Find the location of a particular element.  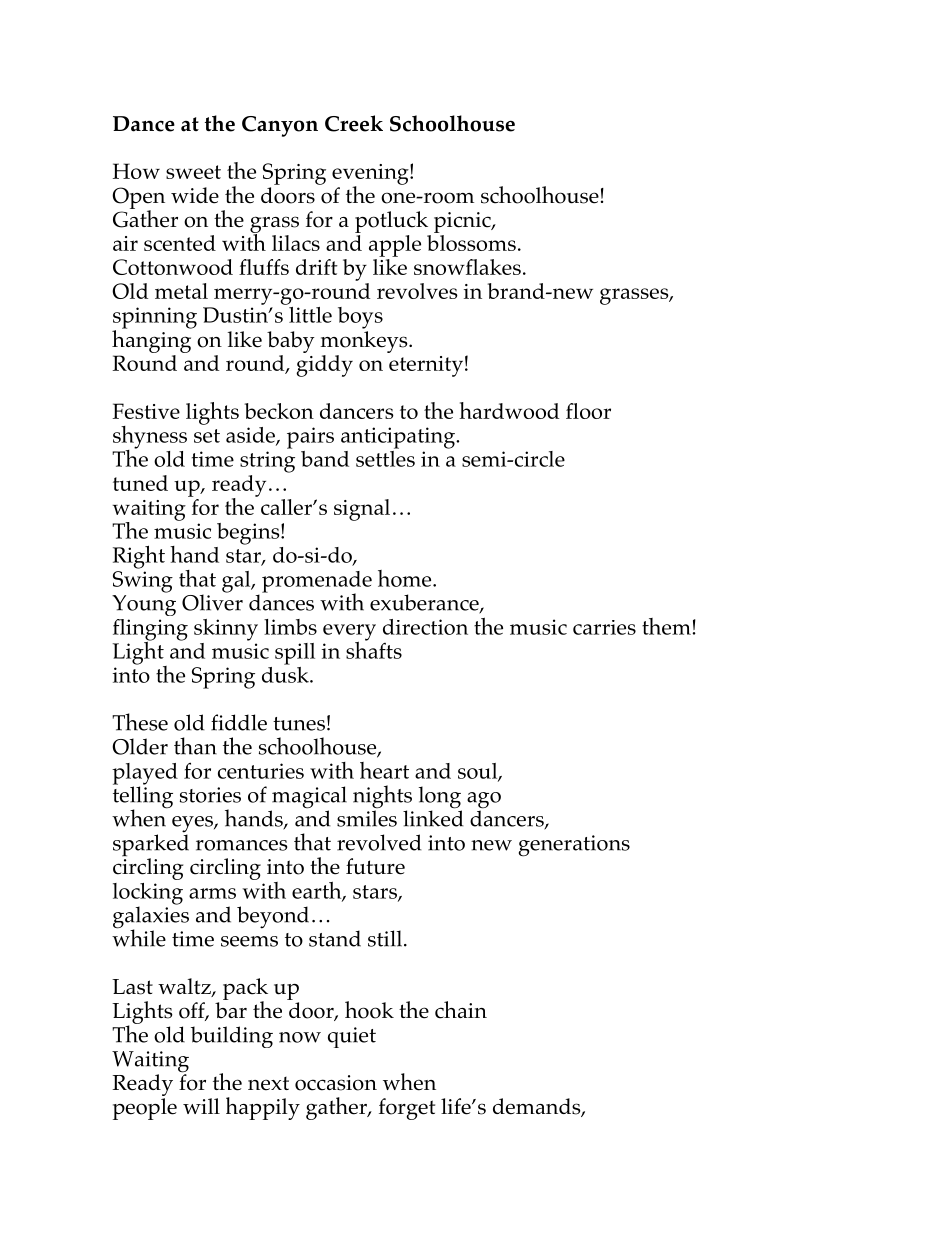

floor is located at coordinates (588, 411).
